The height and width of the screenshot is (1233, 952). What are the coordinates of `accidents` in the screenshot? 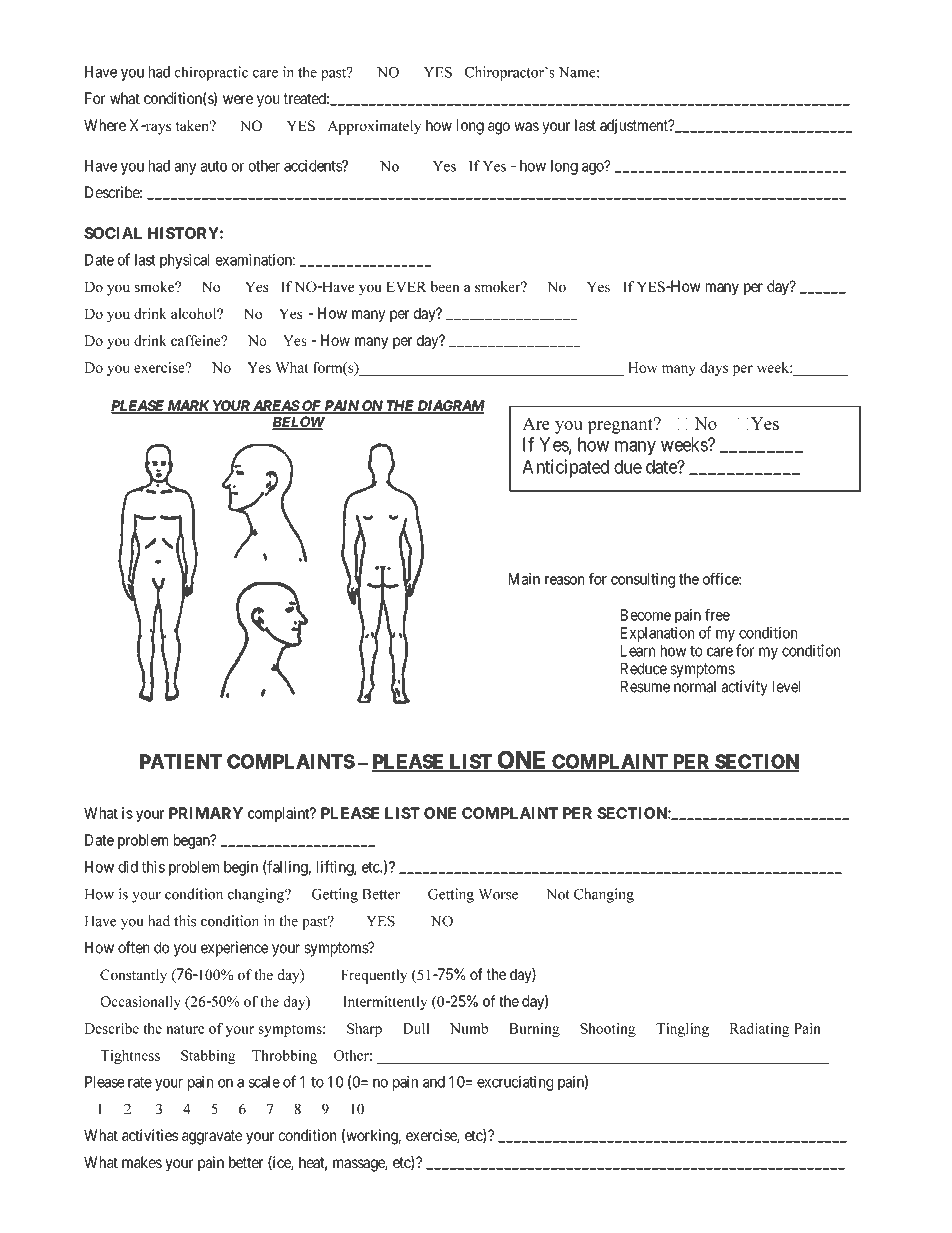 It's located at (313, 165).
